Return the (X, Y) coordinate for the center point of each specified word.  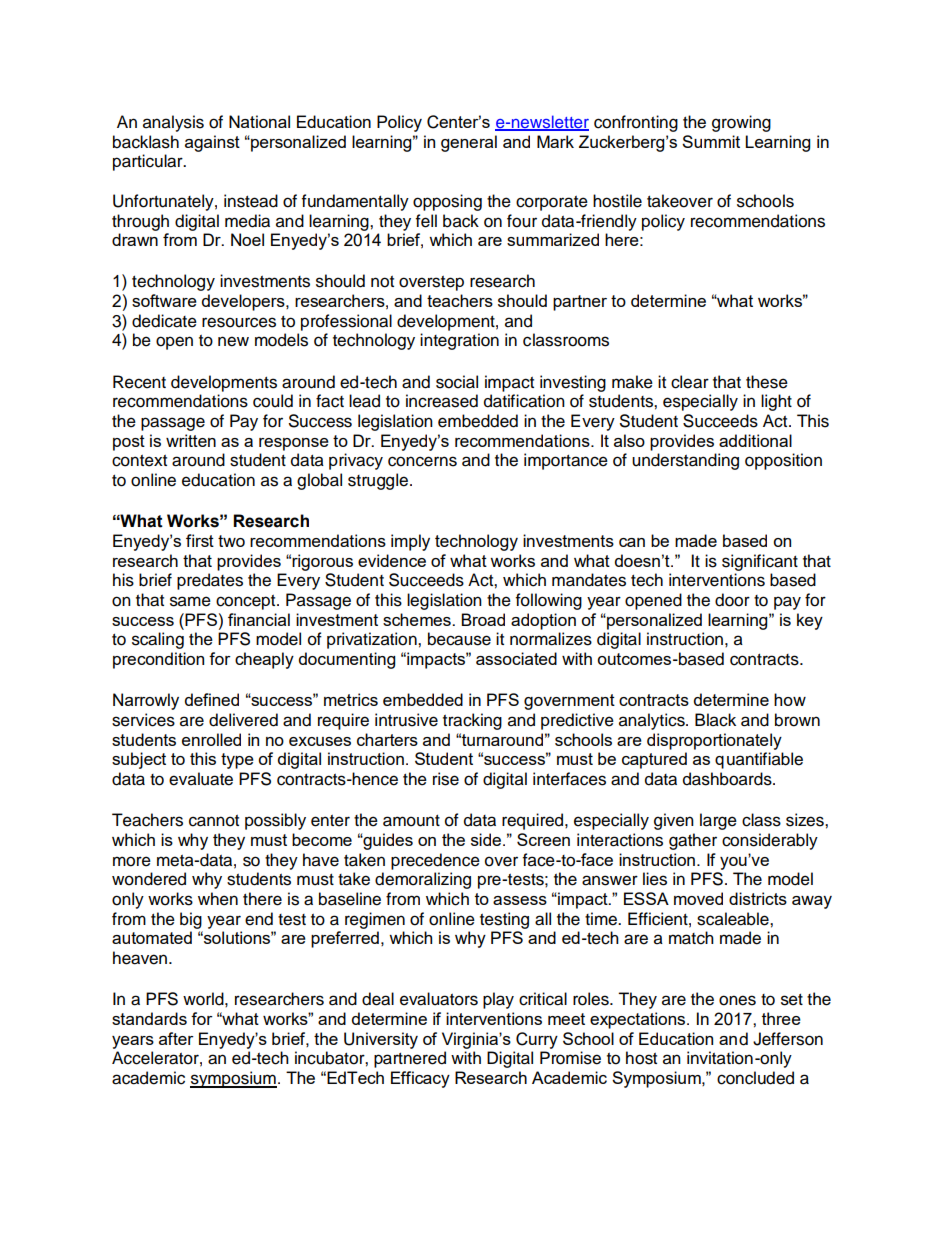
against (212, 143)
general (469, 143)
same (190, 601)
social (457, 382)
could (273, 401)
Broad (483, 619)
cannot (214, 821)
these (767, 382)
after (176, 1038)
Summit (711, 141)
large (718, 821)
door (732, 600)
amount (411, 821)
